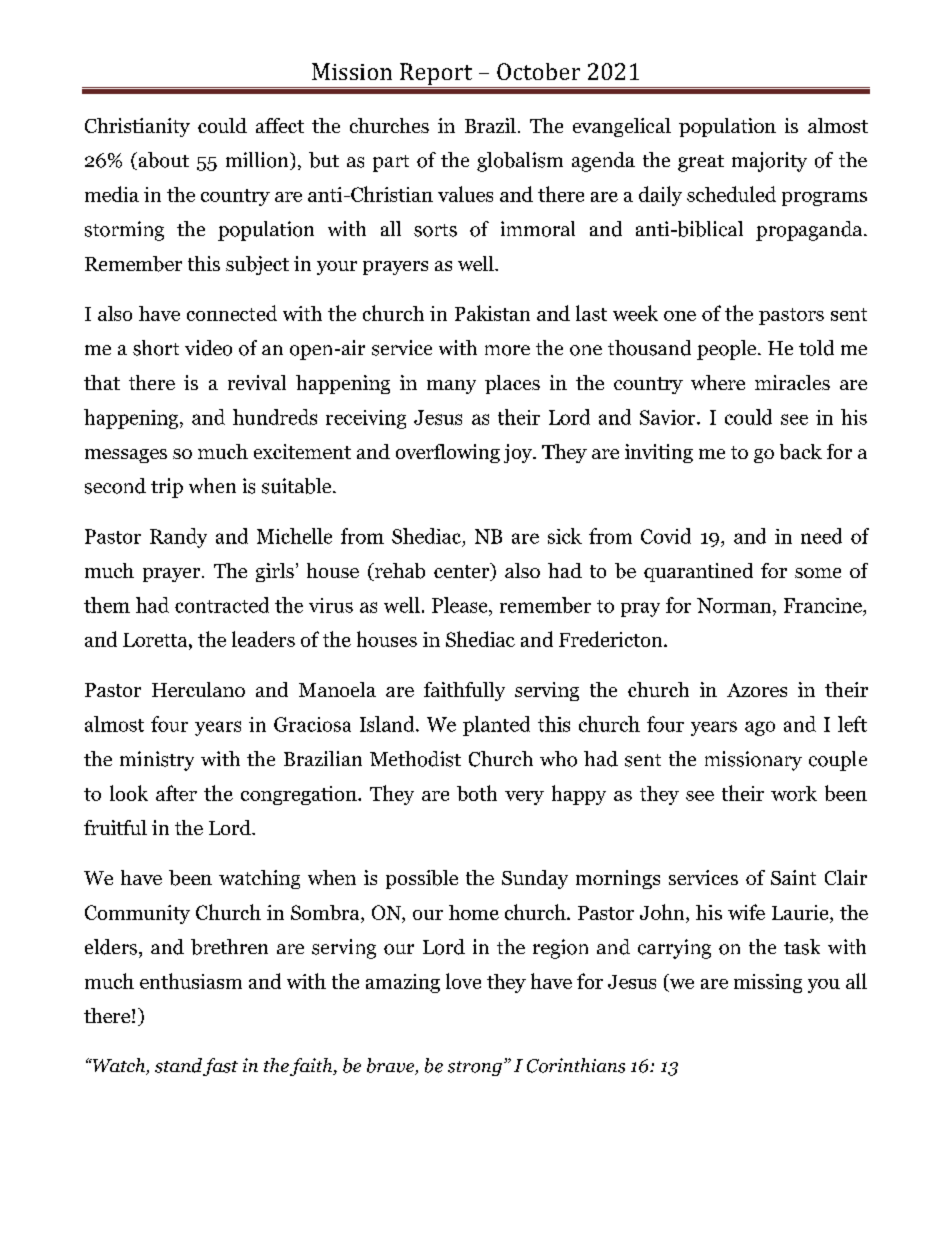 This document has height=1233, width=952. Describe the element at coordinates (167, 488) in the document. I see `trip` at that location.
